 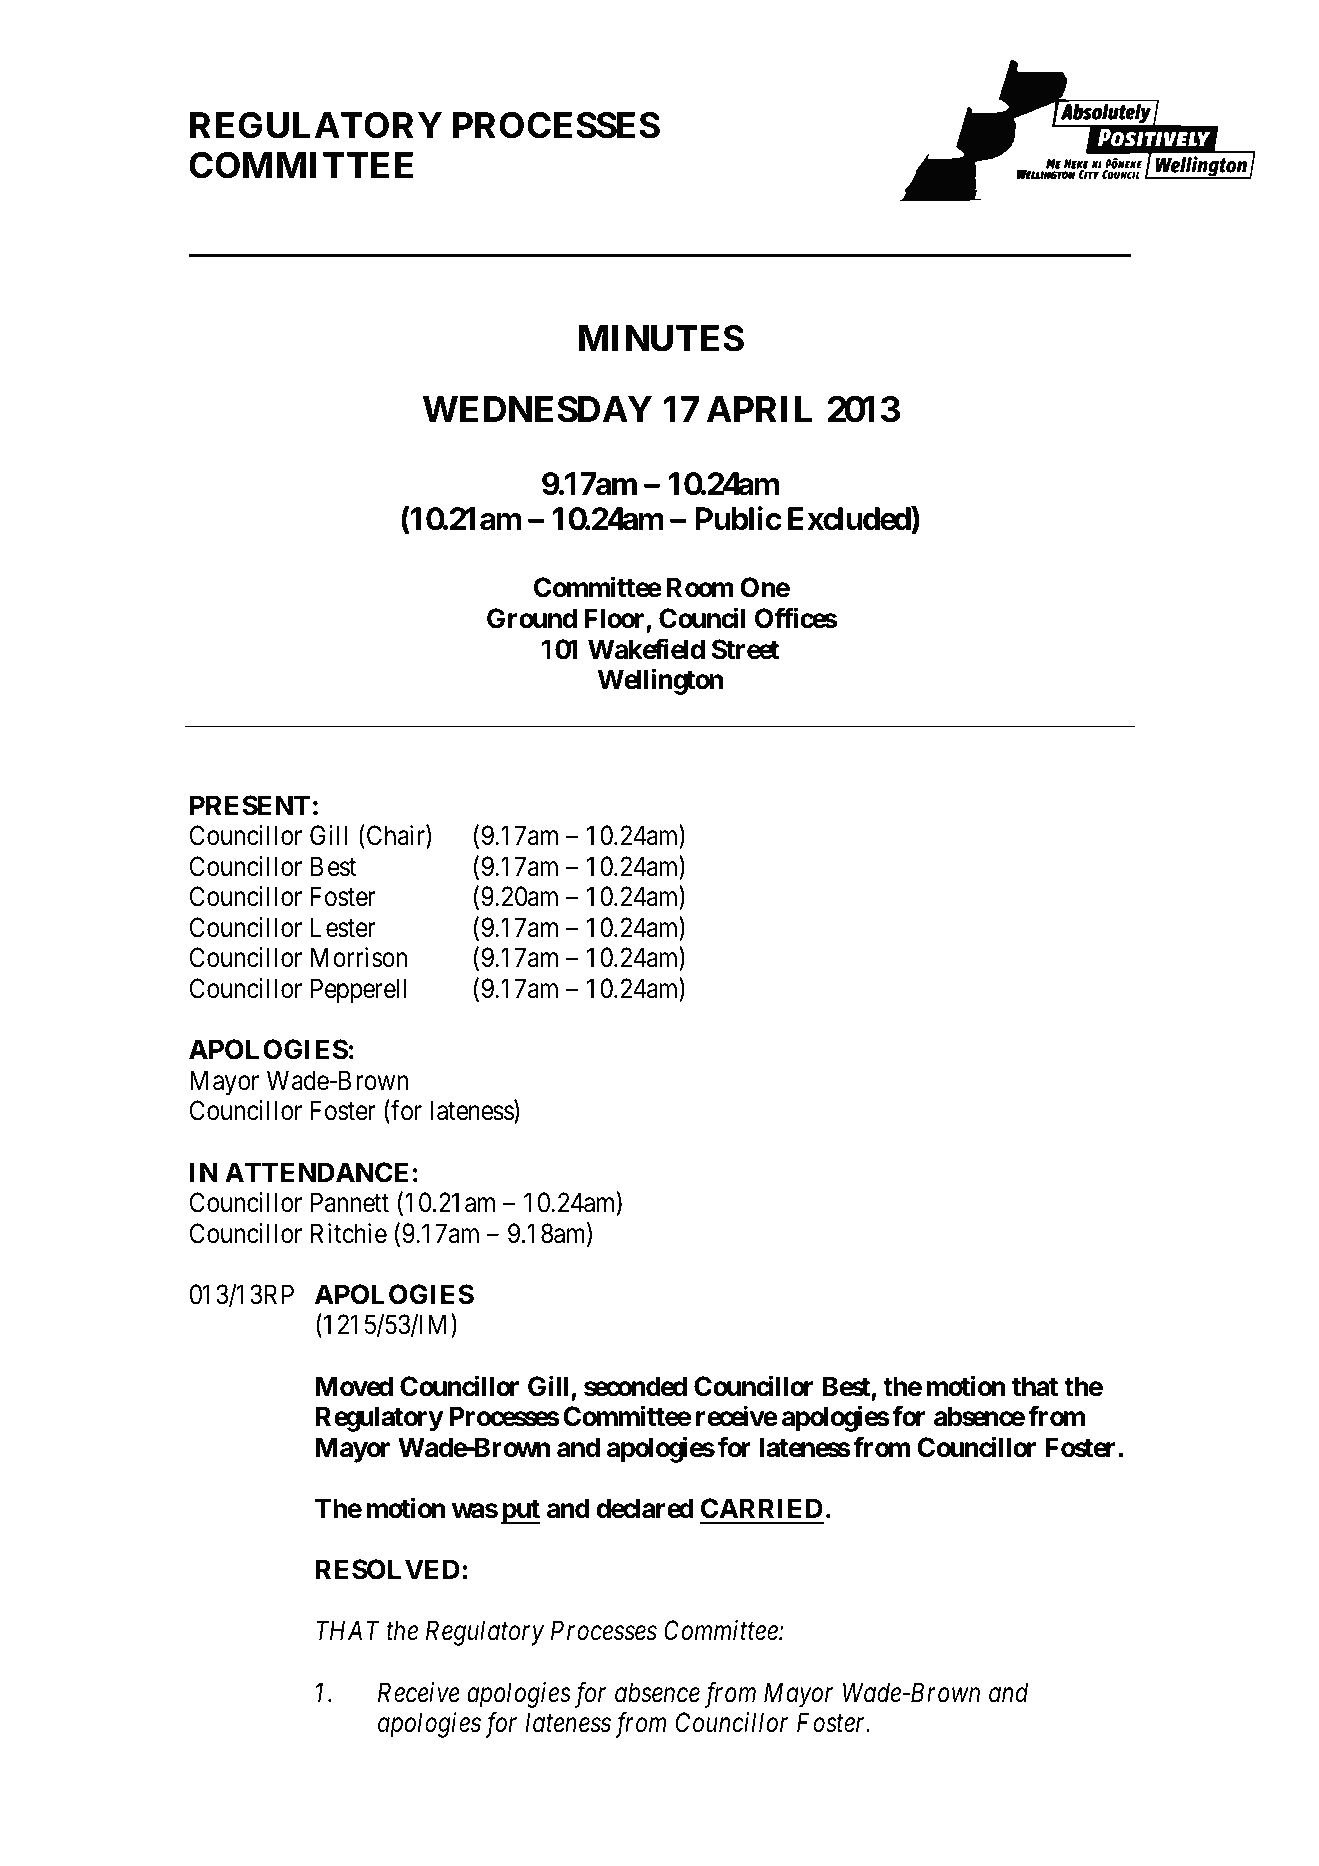 I want to click on Morrison, so click(x=359, y=957).
